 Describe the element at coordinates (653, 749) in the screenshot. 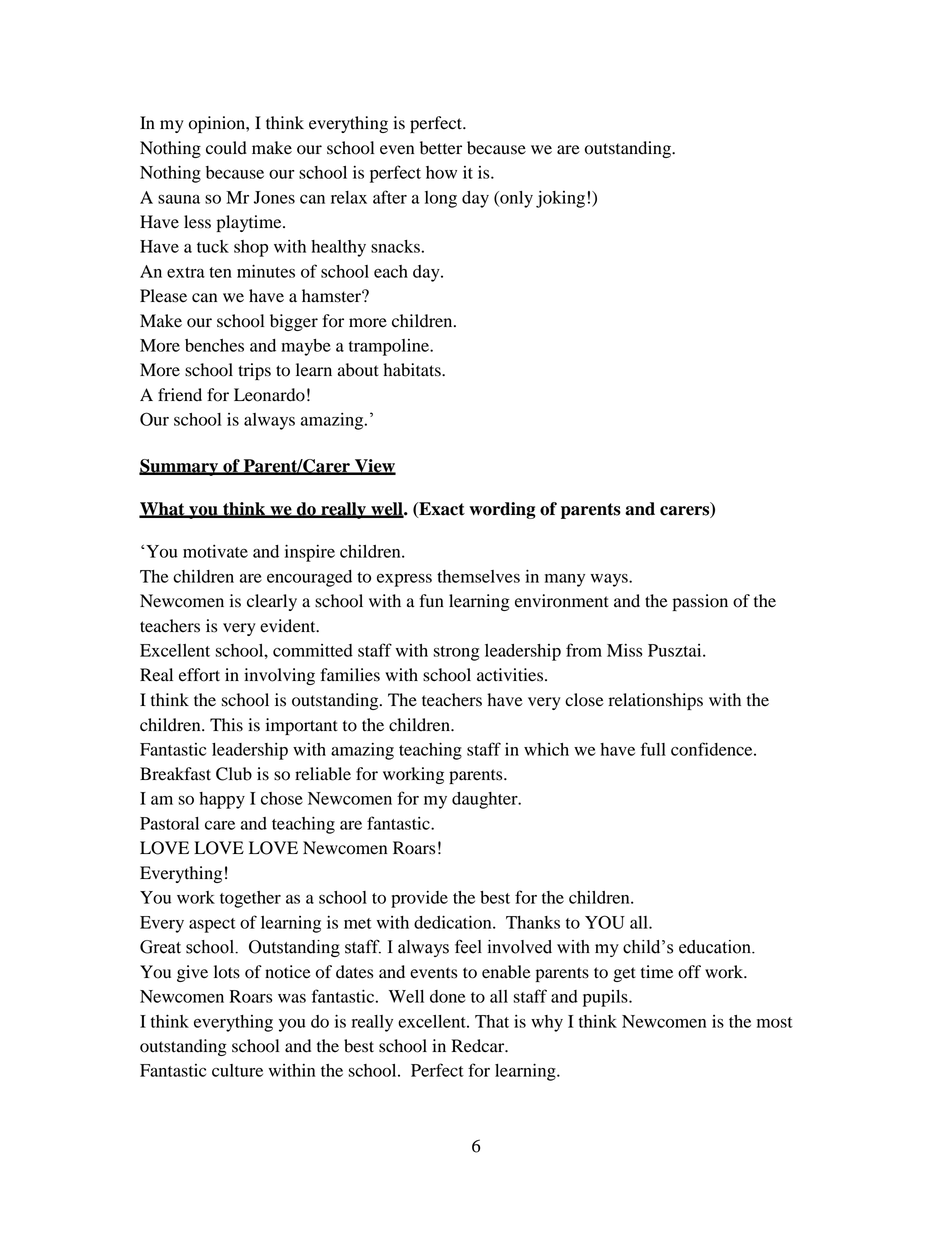

I see `full` at that location.
